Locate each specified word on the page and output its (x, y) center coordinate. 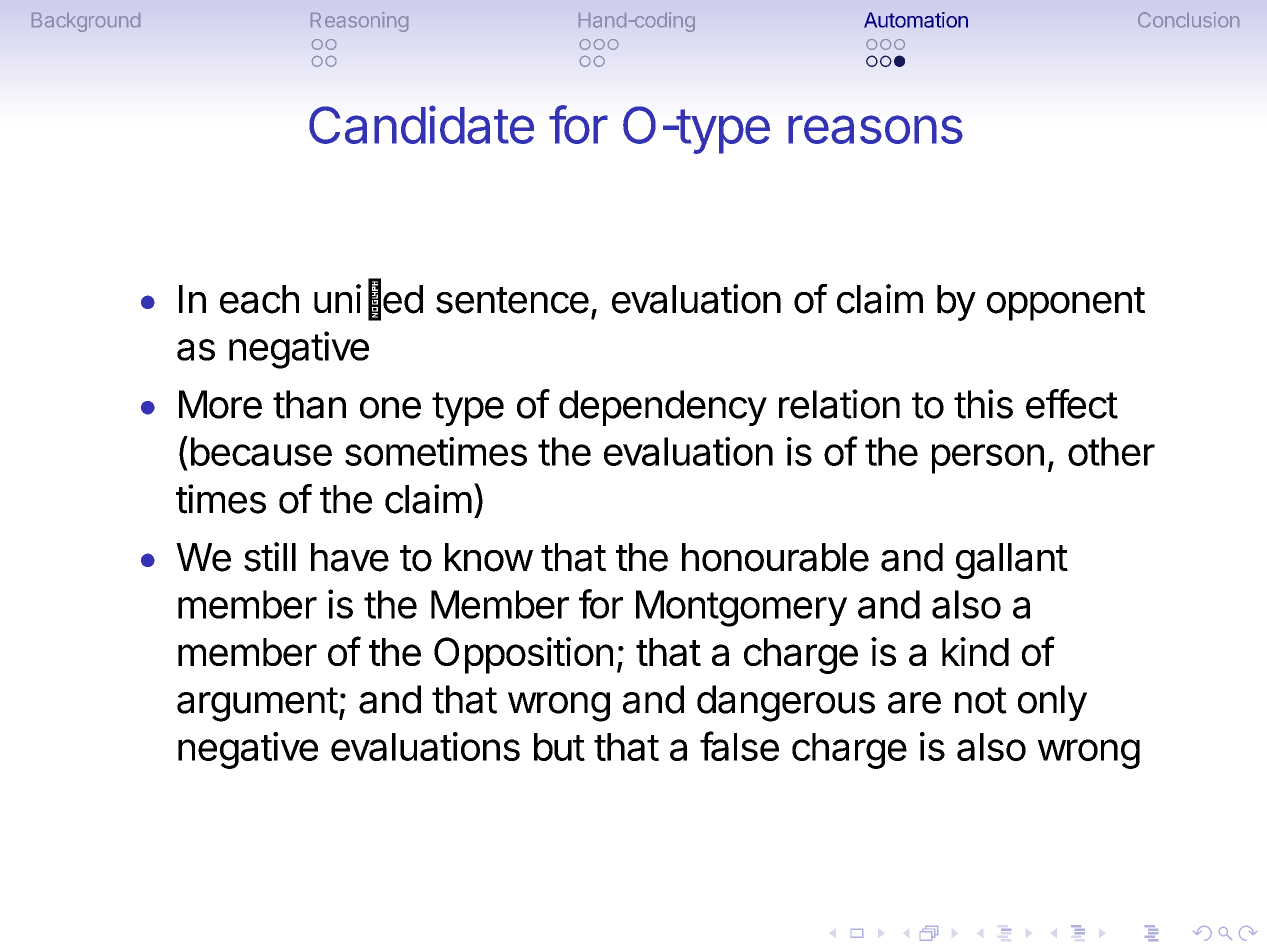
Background (86, 22)
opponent (1066, 304)
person (988, 459)
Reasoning (359, 22)
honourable (775, 557)
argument (257, 704)
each (259, 299)
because (261, 451)
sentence (512, 300)
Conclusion (1188, 19)
